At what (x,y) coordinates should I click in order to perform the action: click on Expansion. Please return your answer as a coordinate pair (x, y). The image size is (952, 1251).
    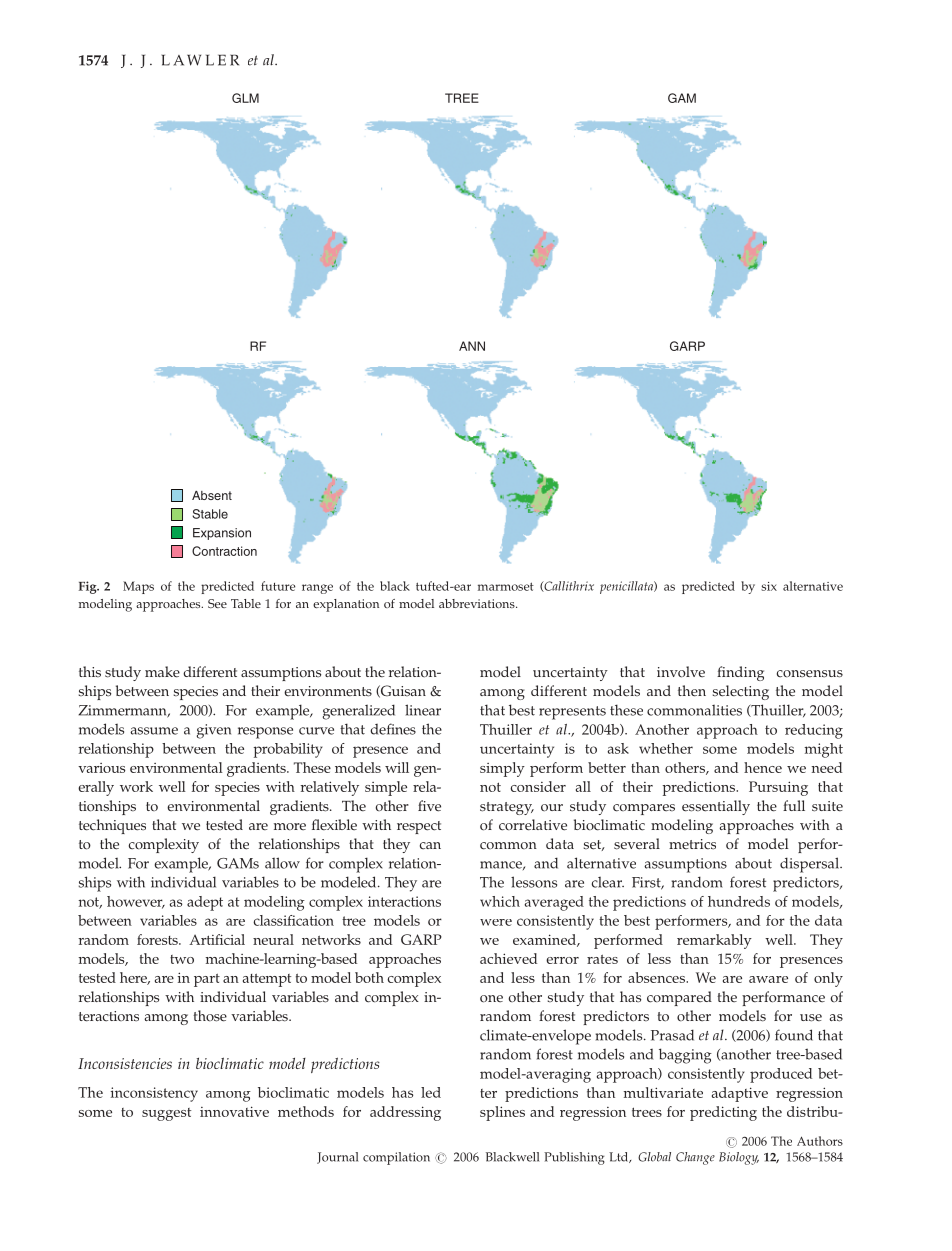
    Looking at the image, I should click on (222, 534).
